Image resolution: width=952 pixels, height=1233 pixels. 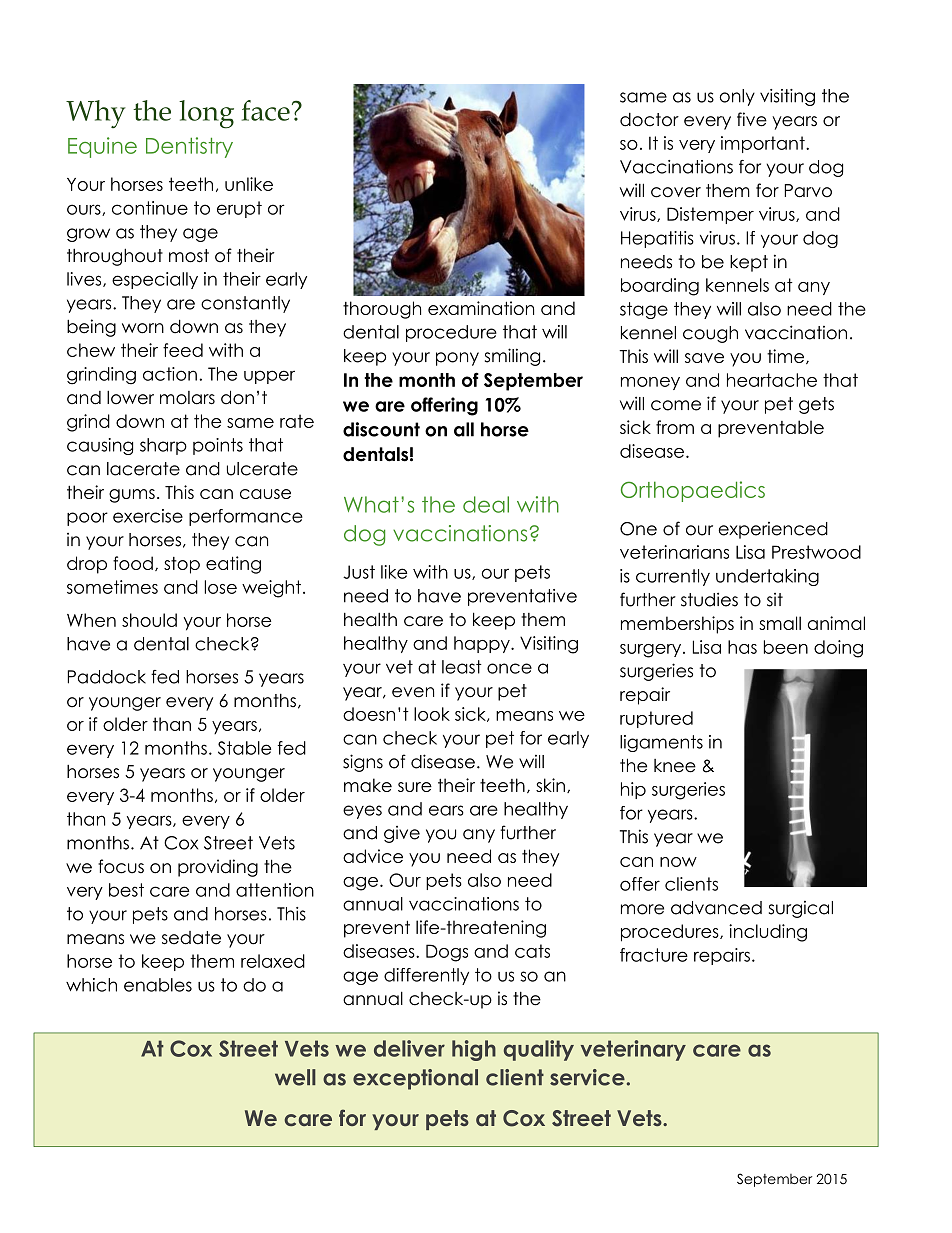 I want to click on happy, so click(x=483, y=644).
